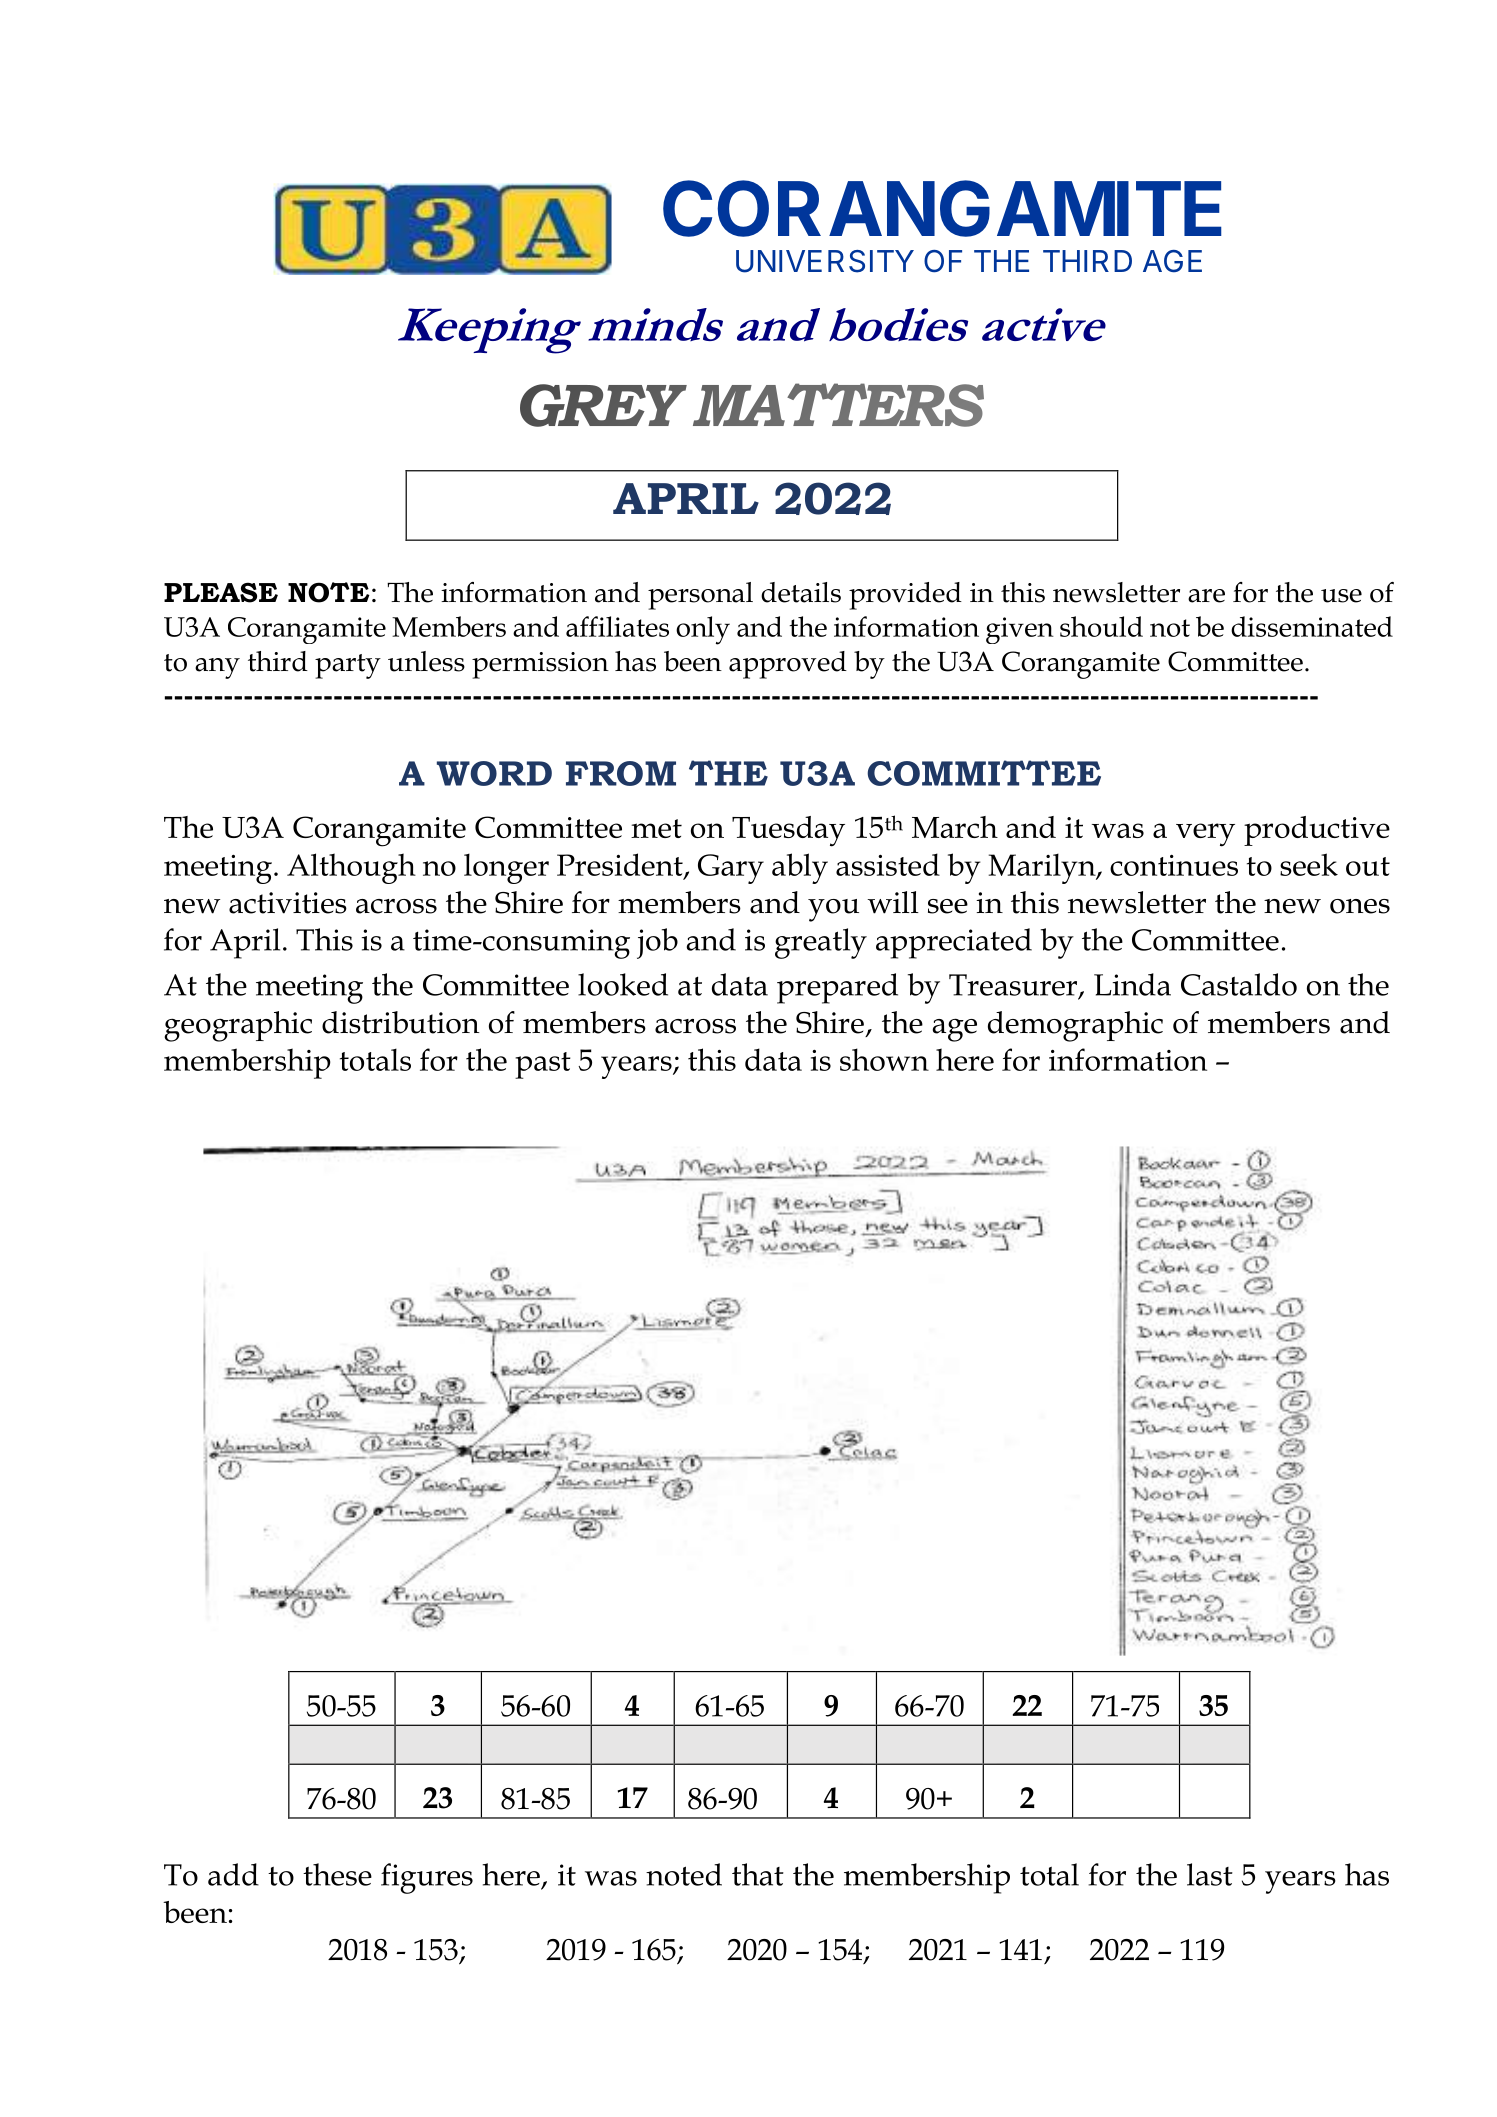  I want to click on UNIVERSITY, so click(825, 261).
